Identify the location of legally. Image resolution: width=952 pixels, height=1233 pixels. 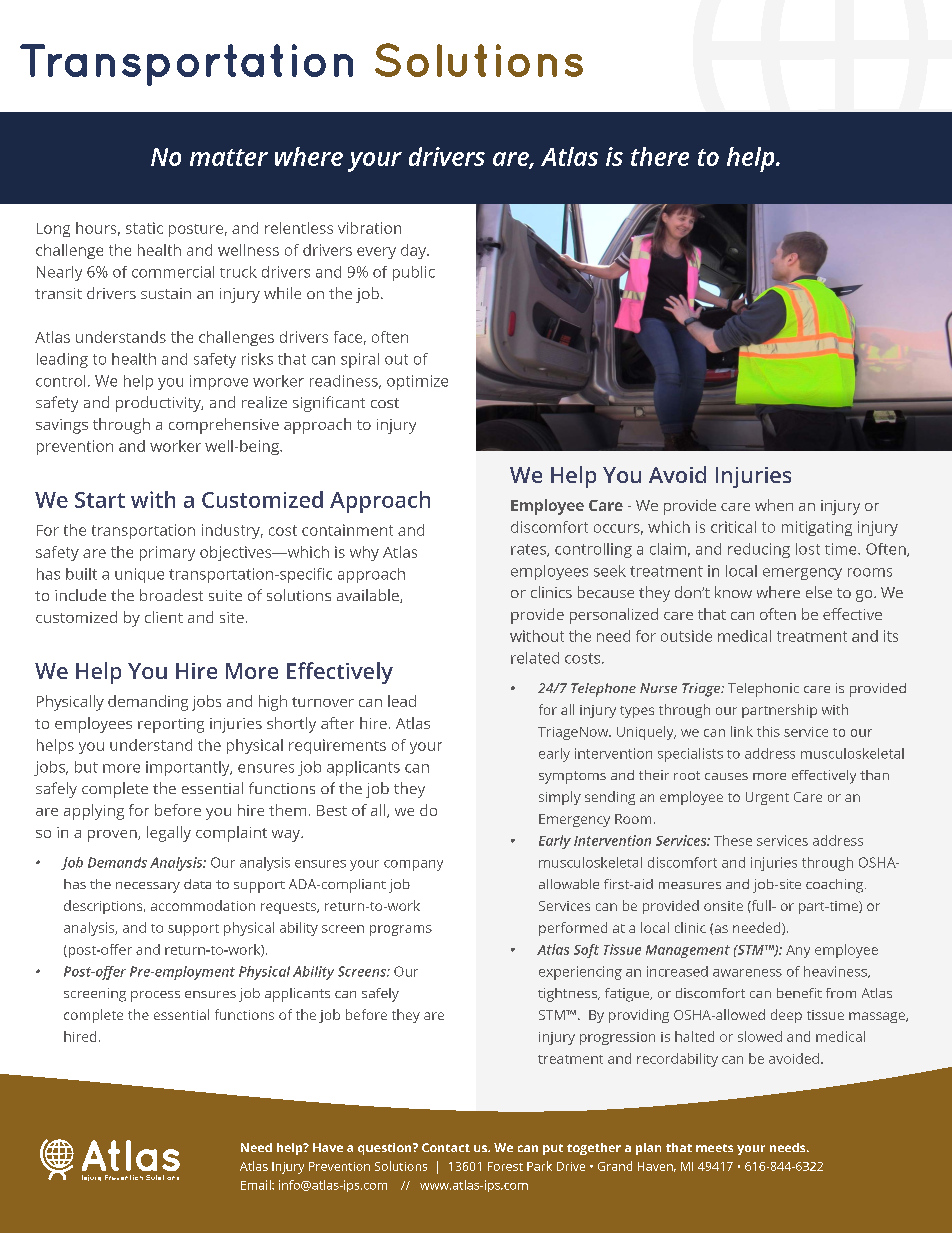
(169, 834).
